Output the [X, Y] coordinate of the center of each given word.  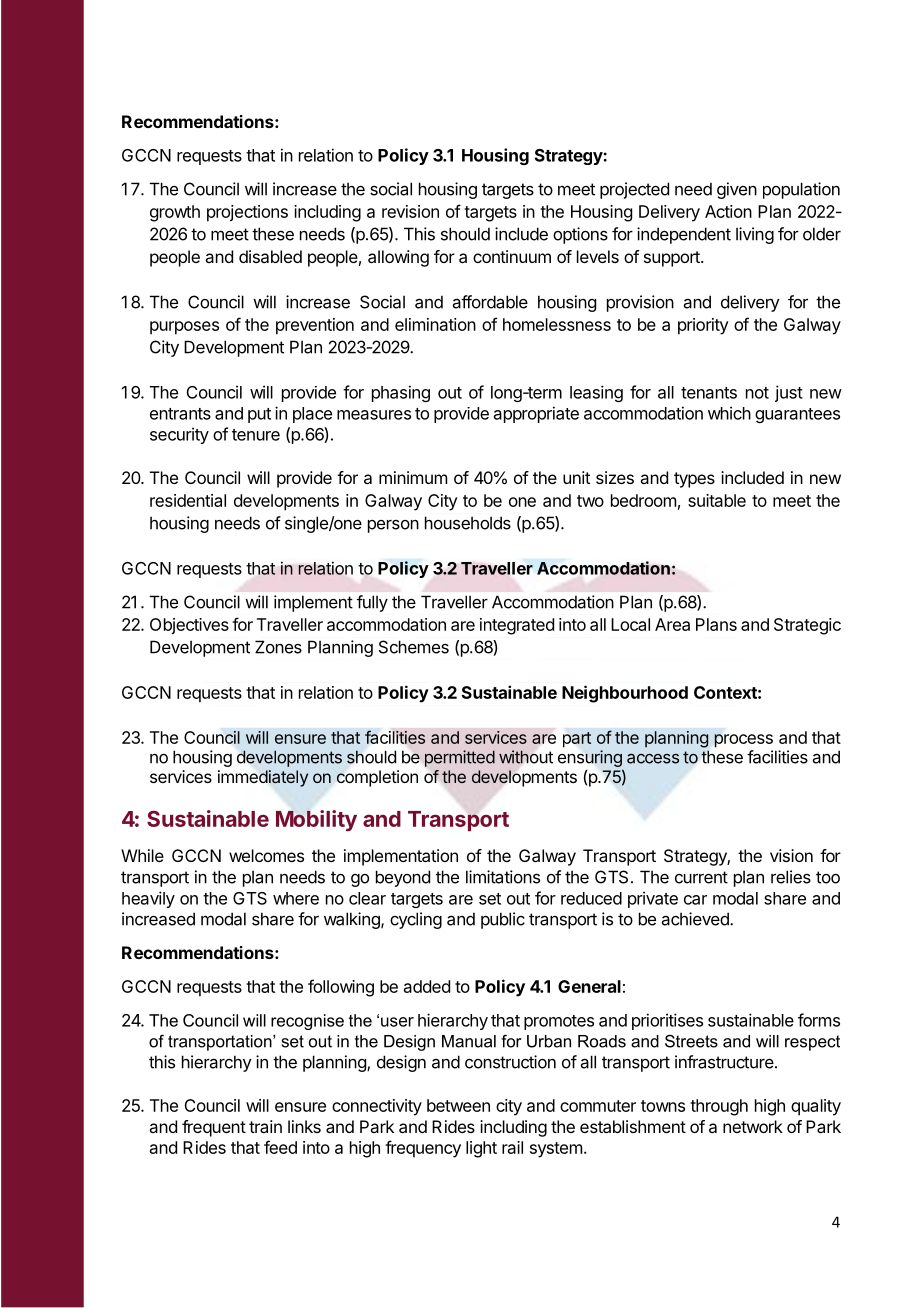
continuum [512, 256]
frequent [214, 1128]
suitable [717, 500]
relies [791, 877]
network [753, 1126]
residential [188, 500]
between [458, 1105]
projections [247, 213]
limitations [503, 877]
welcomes [266, 855]
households [468, 523]
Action [728, 211]
